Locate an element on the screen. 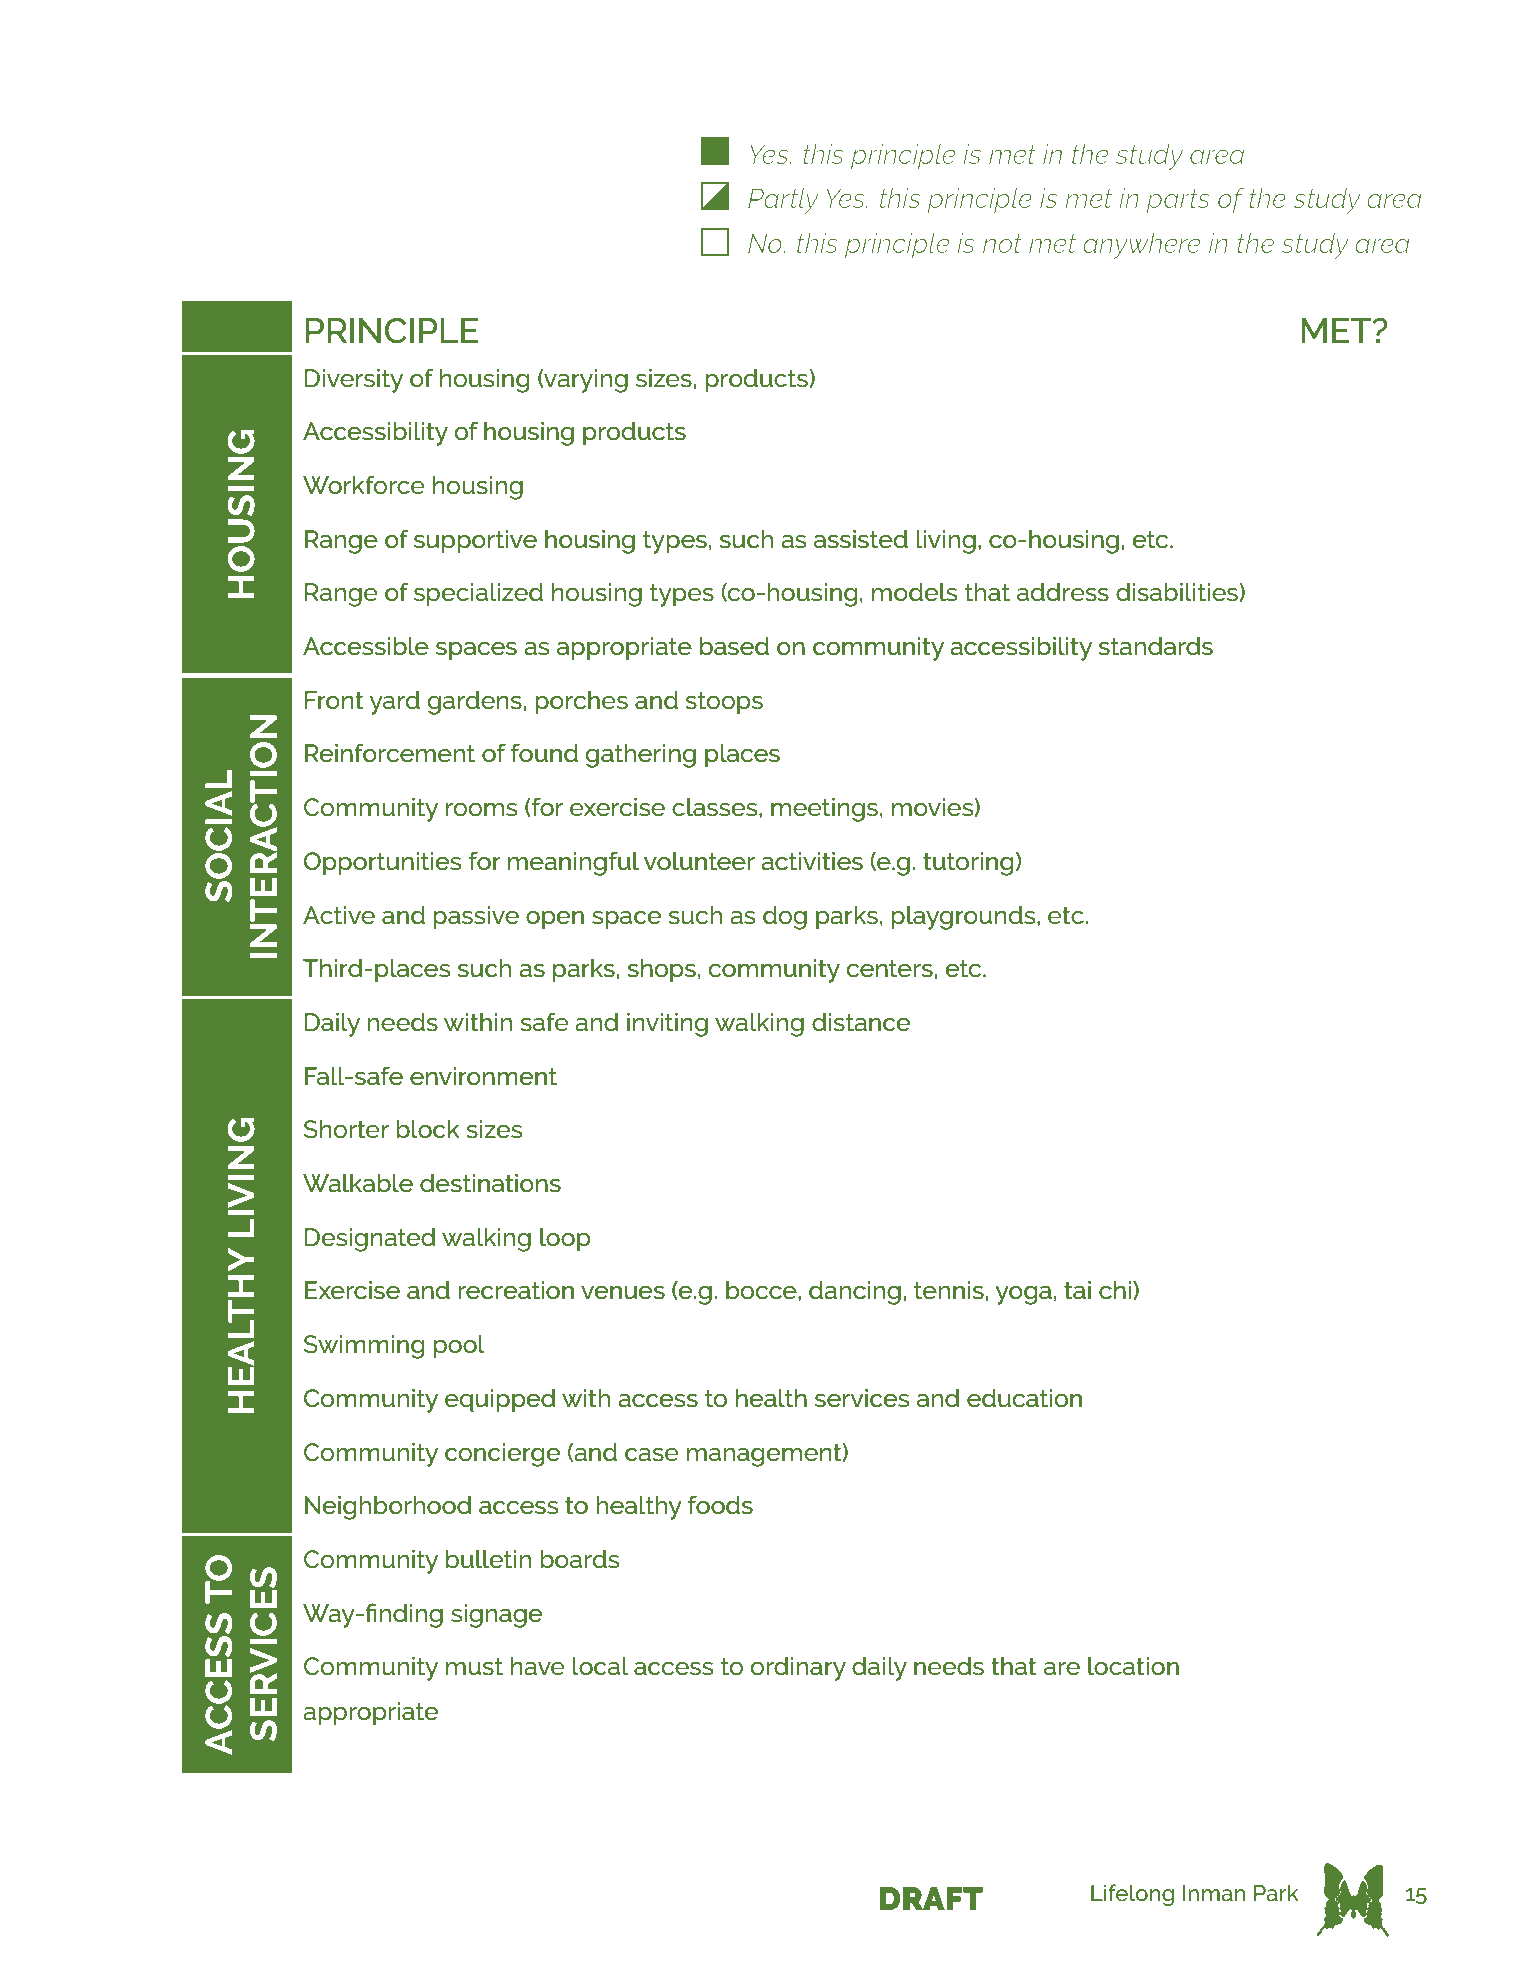 The width and height of the screenshot is (1522, 1969). playgrounds is located at coordinates (964, 918).
